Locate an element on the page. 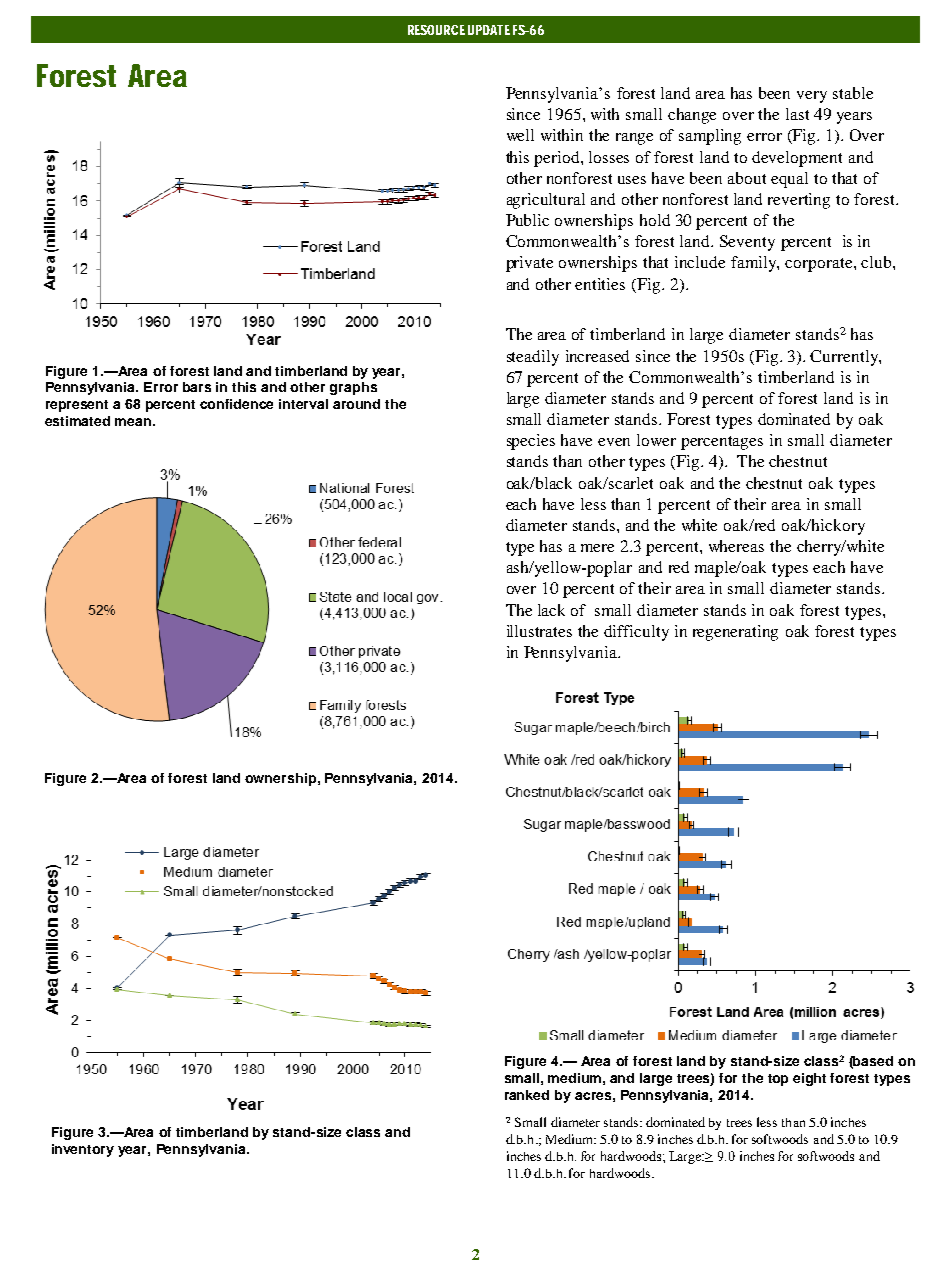 The image size is (952, 1270). RESOURCE is located at coordinates (436, 30).
